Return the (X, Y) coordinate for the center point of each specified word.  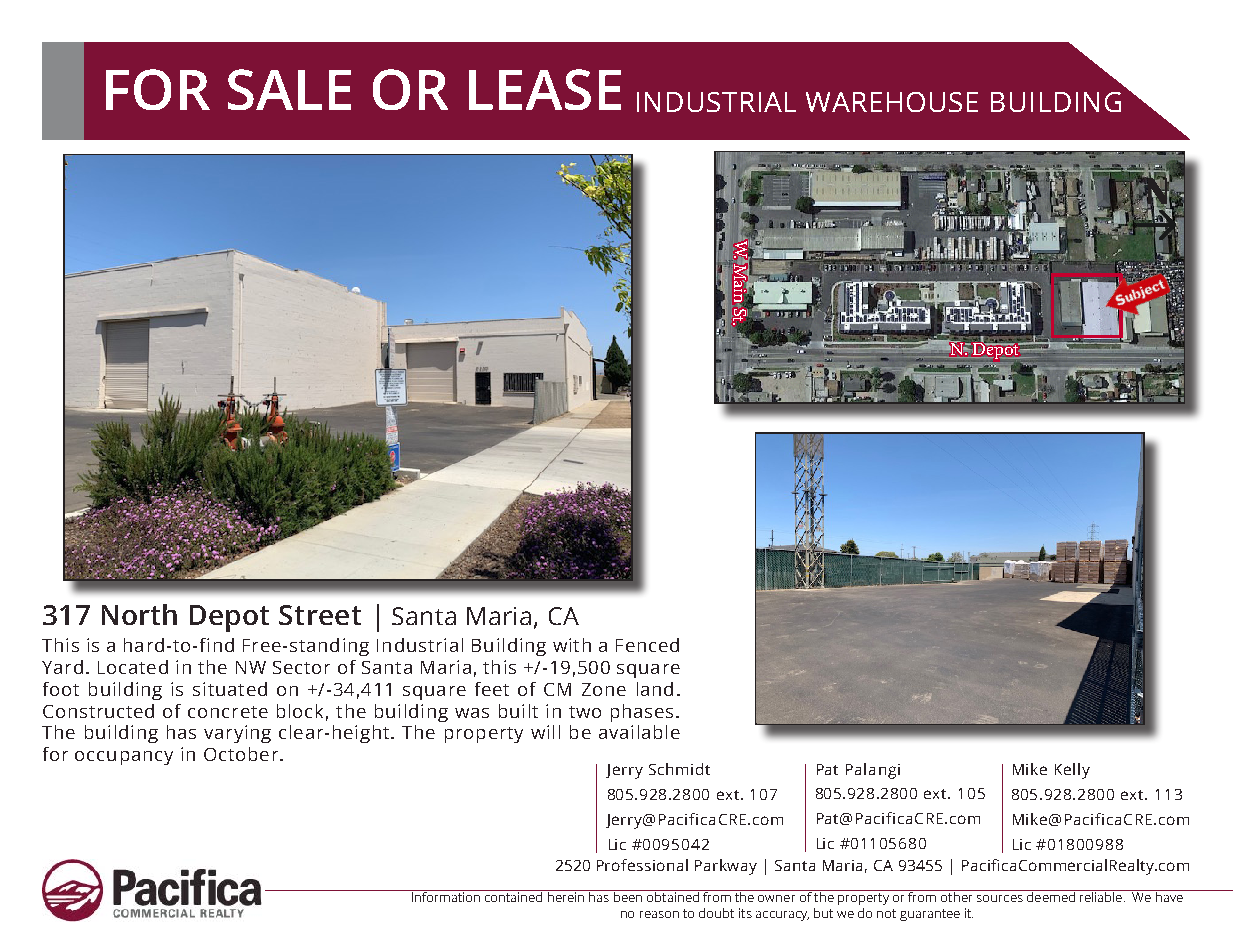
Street (320, 615)
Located (133, 667)
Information (446, 896)
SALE (289, 89)
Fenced (647, 645)
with (572, 645)
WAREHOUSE (892, 102)
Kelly (1072, 771)
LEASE (545, 89)
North (139, 614)
